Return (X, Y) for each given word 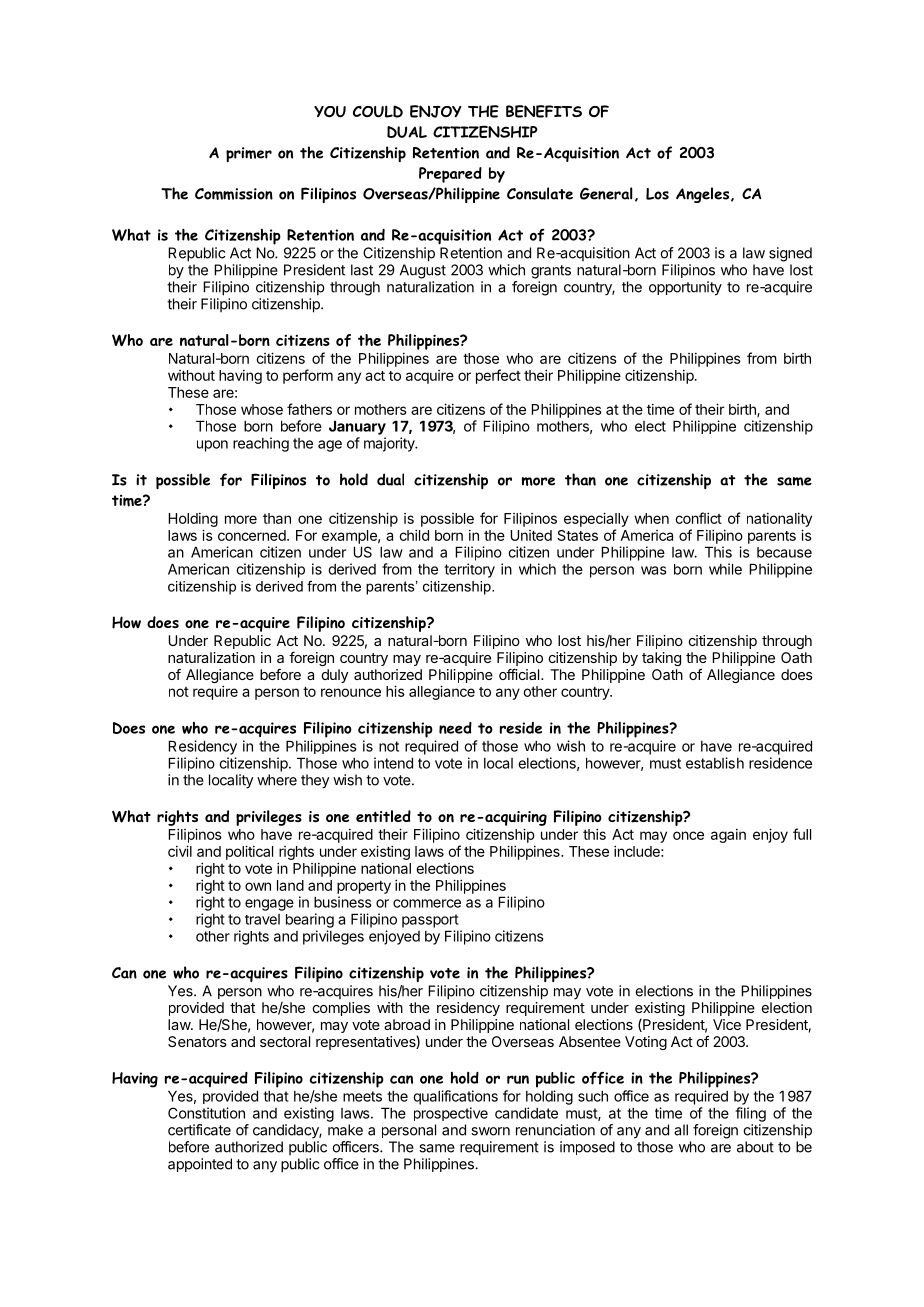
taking (661, 659)
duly (335, 676)
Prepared (450, 175)
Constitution (206, 1113)
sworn (490, 1131)
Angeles (704, 195)
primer (249, 154)
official (520, 674)
